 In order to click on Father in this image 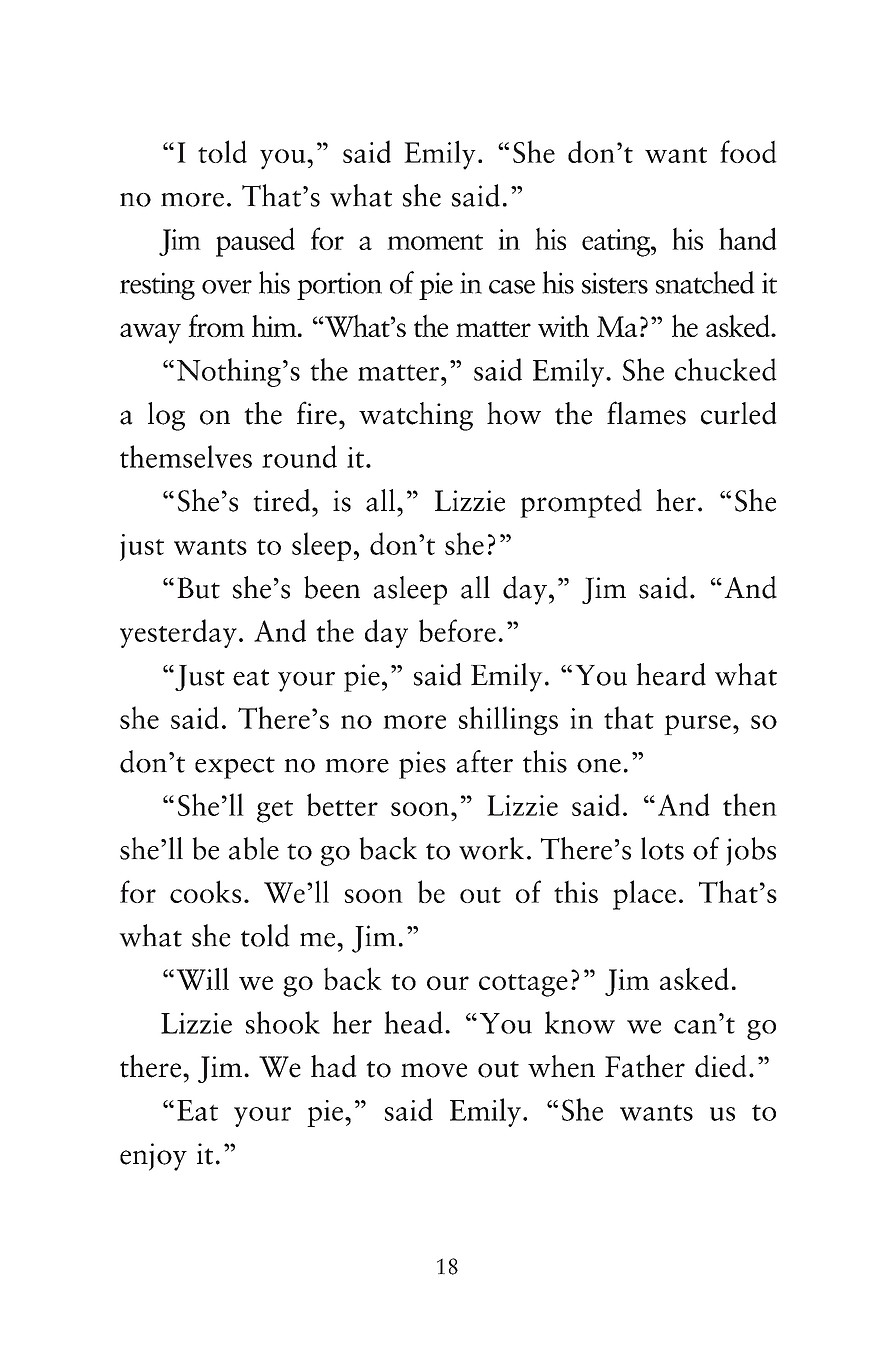, I will do `click(645, 1066)`.
